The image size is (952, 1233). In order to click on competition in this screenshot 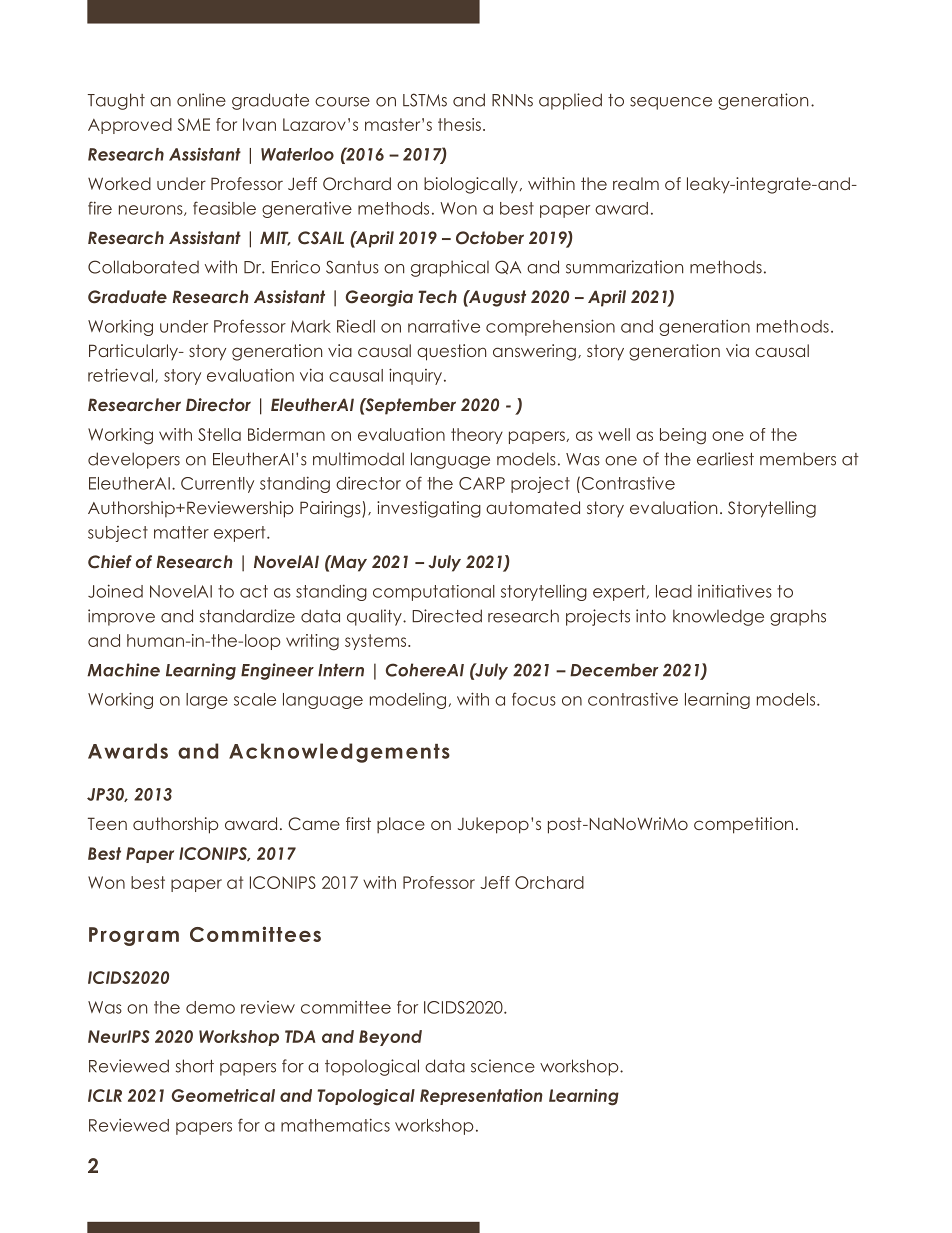, I will do `click(743, 825)`.
